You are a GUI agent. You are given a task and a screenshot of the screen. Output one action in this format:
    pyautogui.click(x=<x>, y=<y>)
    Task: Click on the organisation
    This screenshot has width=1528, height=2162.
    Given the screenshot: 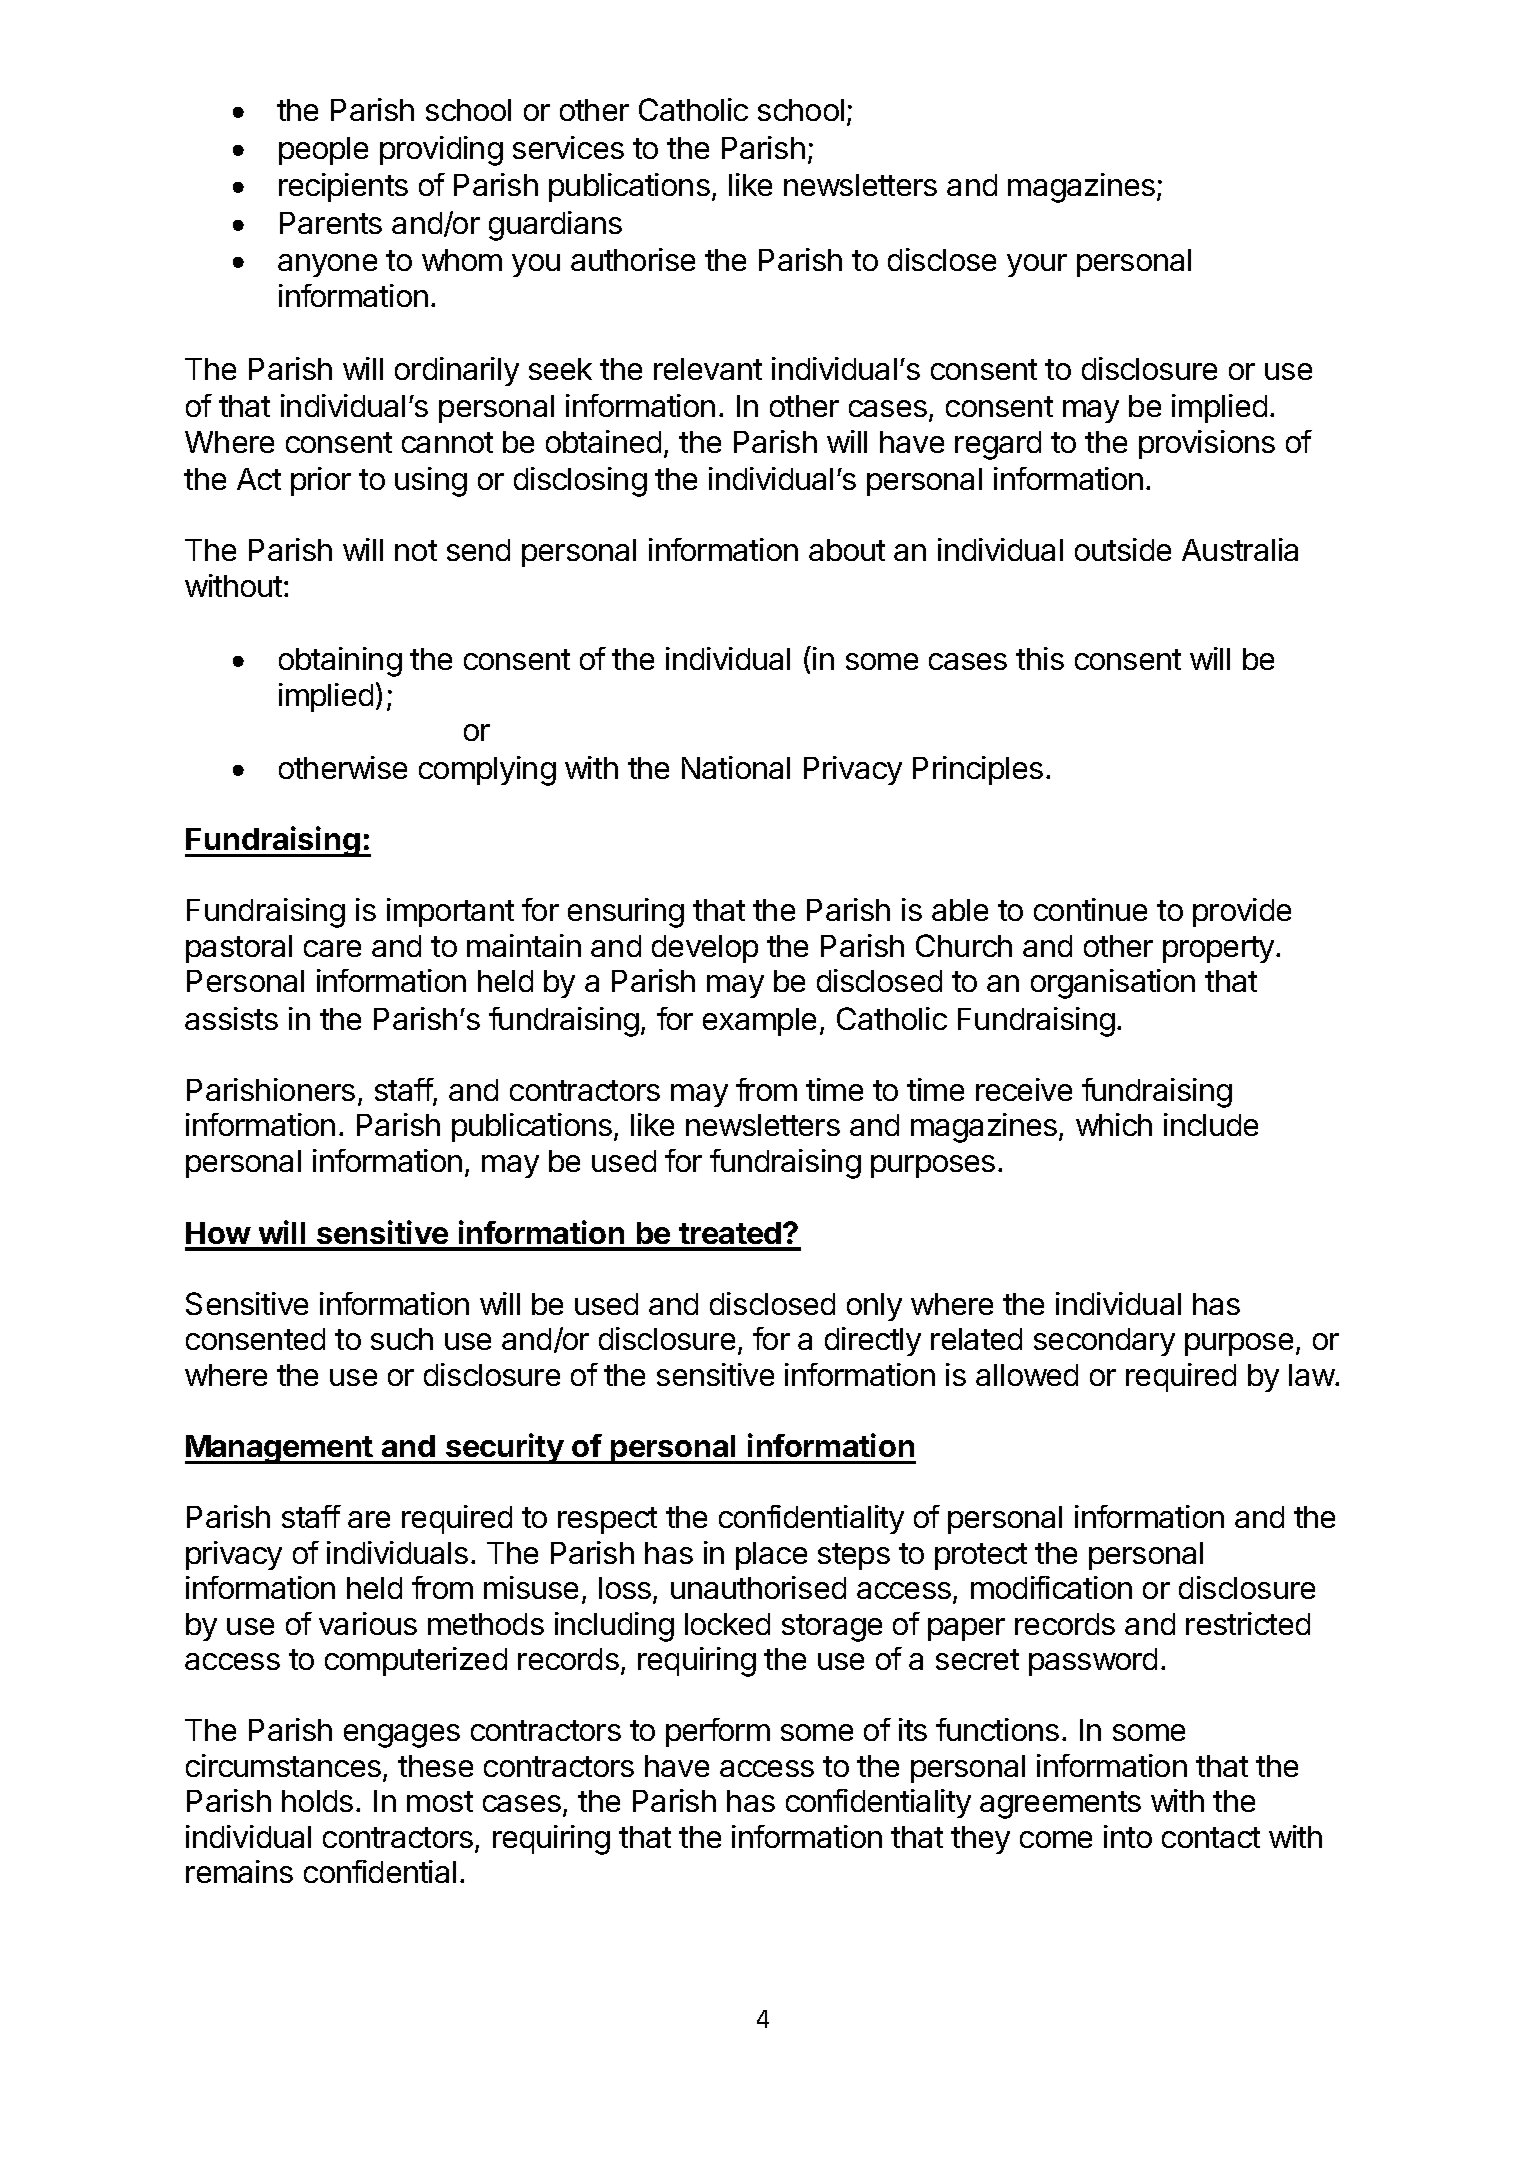 What is the action you would take?
    pyautogui.click(x=1113, y=984)
